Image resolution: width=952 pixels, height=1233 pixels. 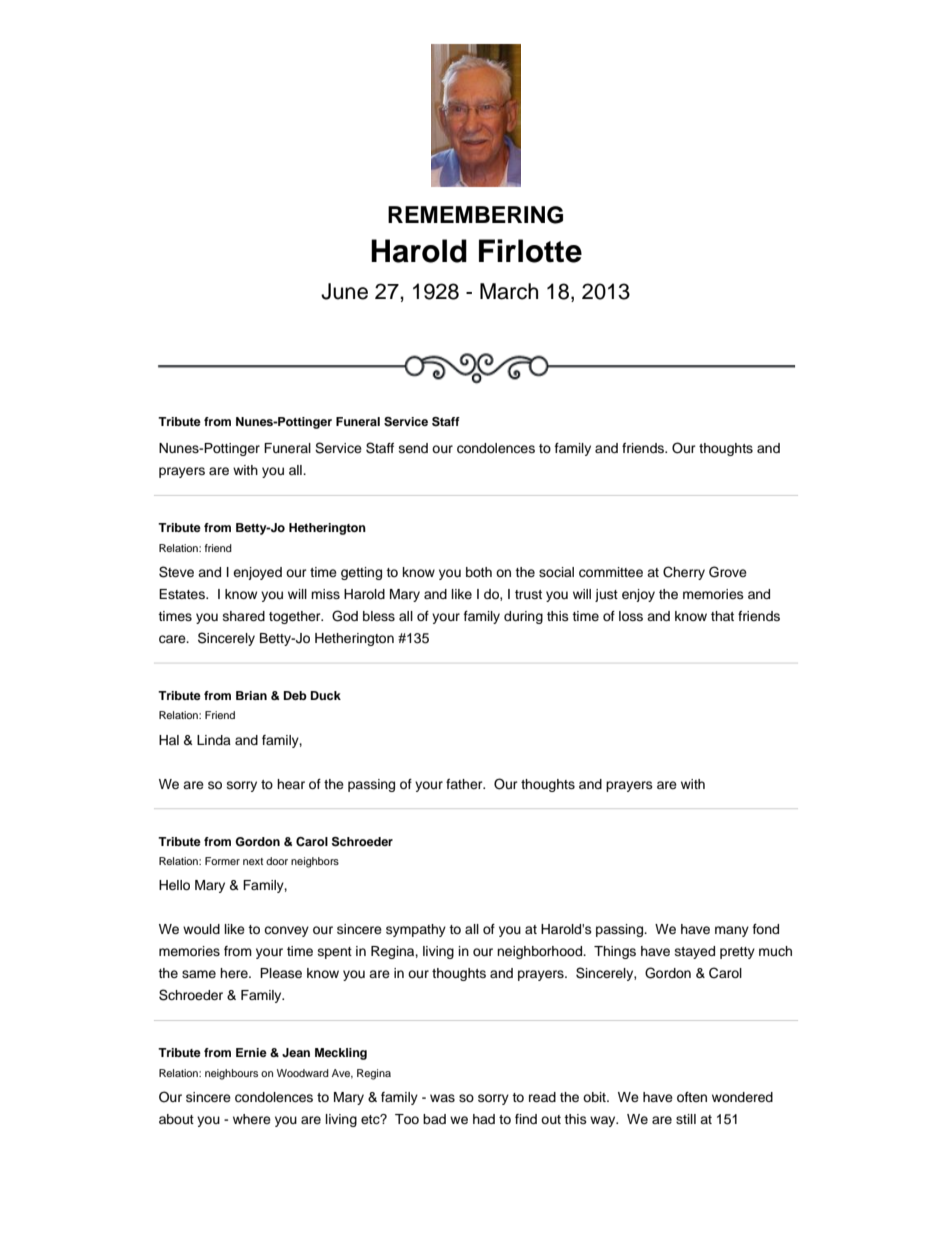 What do you see at coordinates (475, 215) in the screenshot?
I see `REMEMBERING` at bounding box center [475, 215].
